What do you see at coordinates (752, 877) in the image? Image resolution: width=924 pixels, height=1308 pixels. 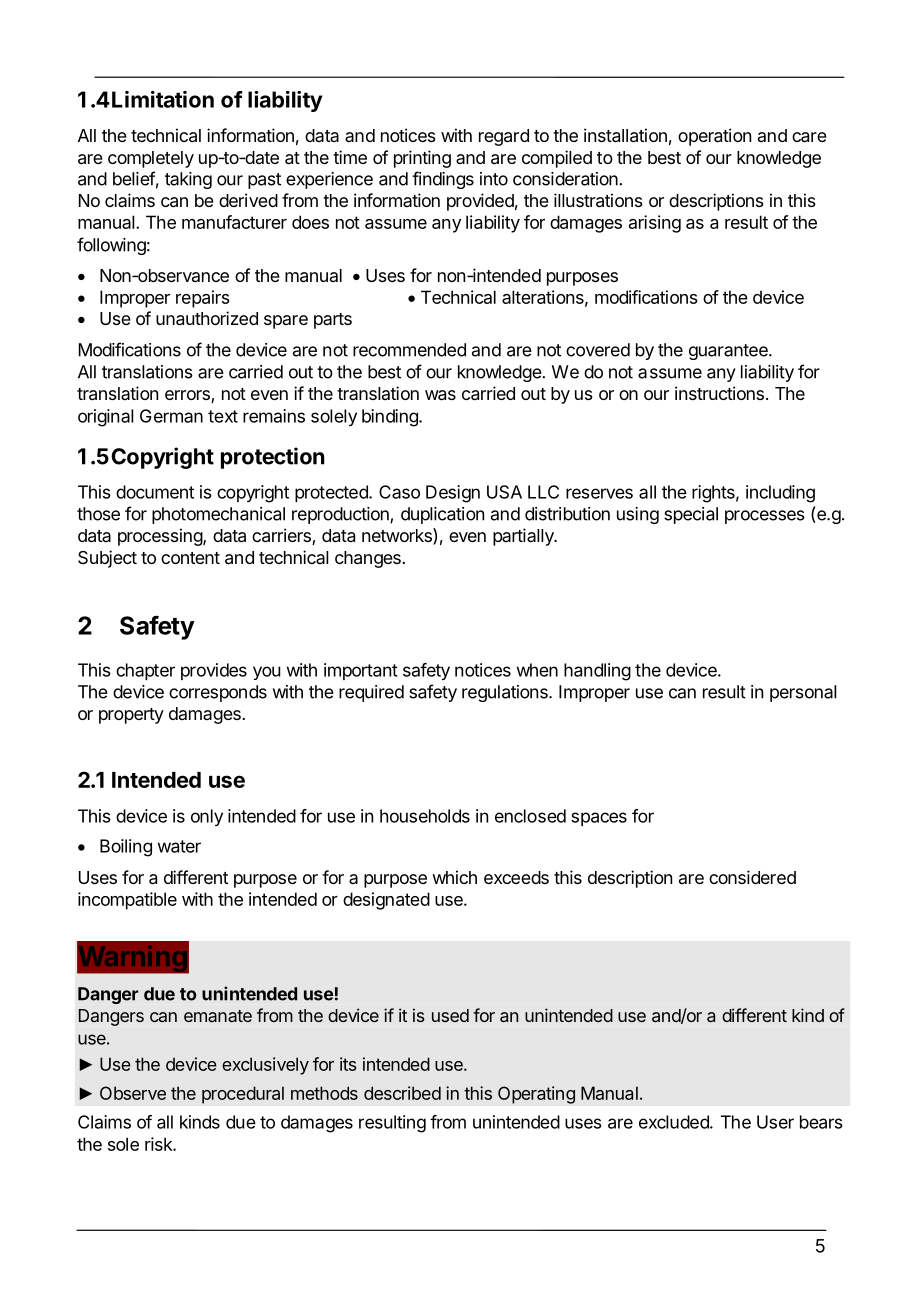 I see `considered` at bounding box center [752, 877].
